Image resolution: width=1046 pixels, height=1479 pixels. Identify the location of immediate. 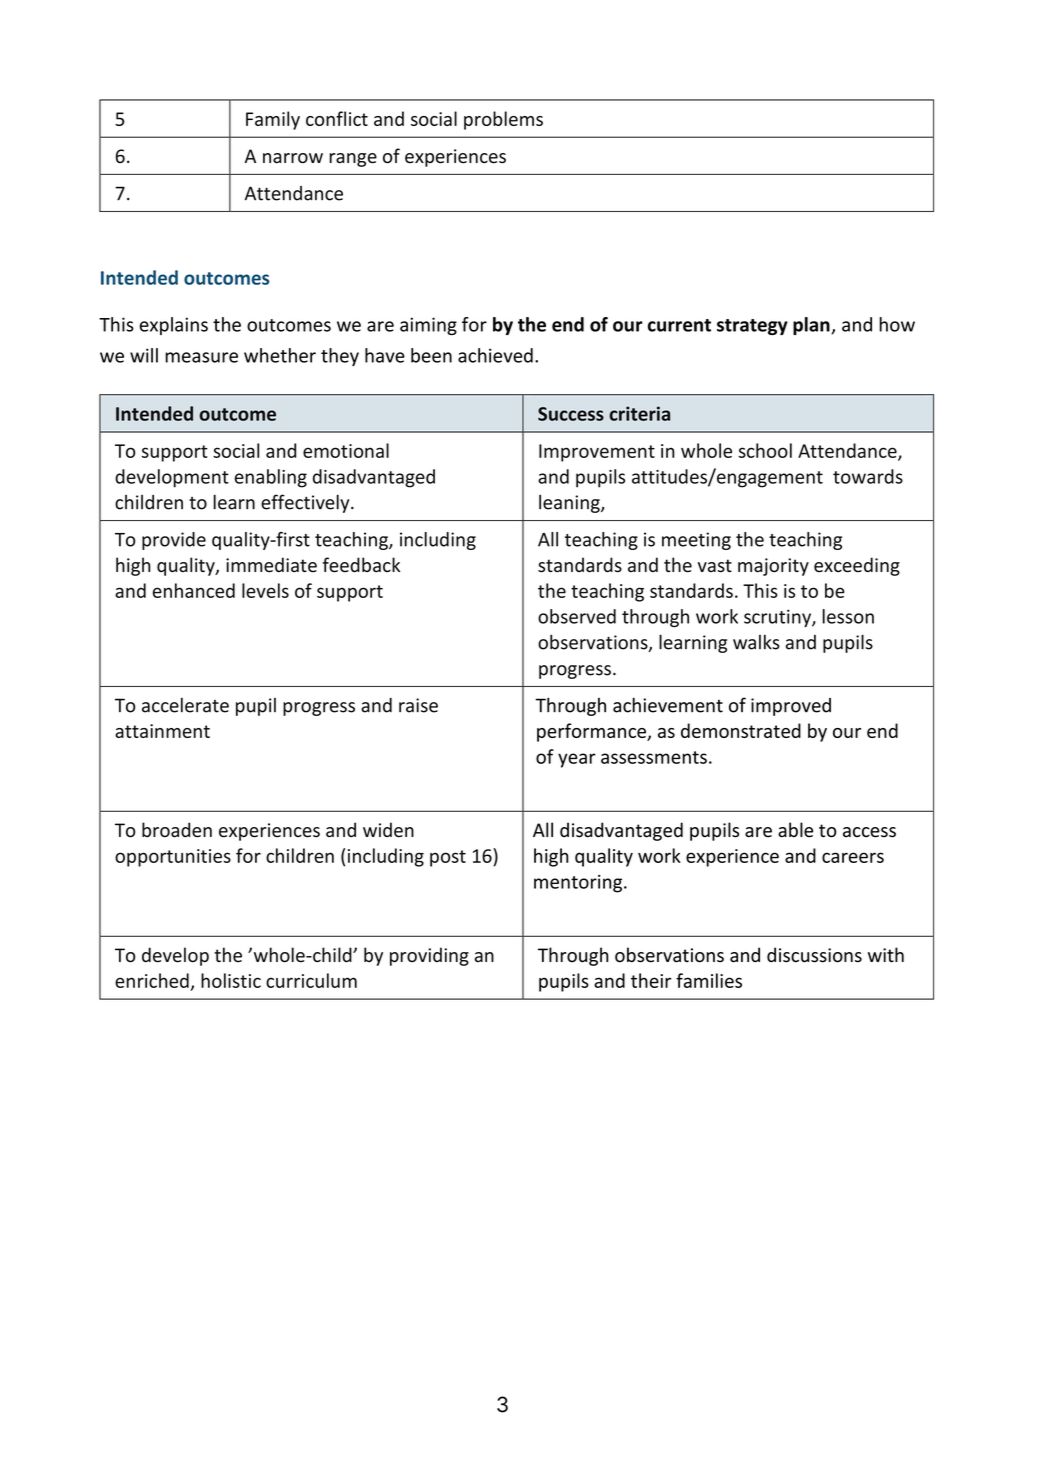
(271, 565).
